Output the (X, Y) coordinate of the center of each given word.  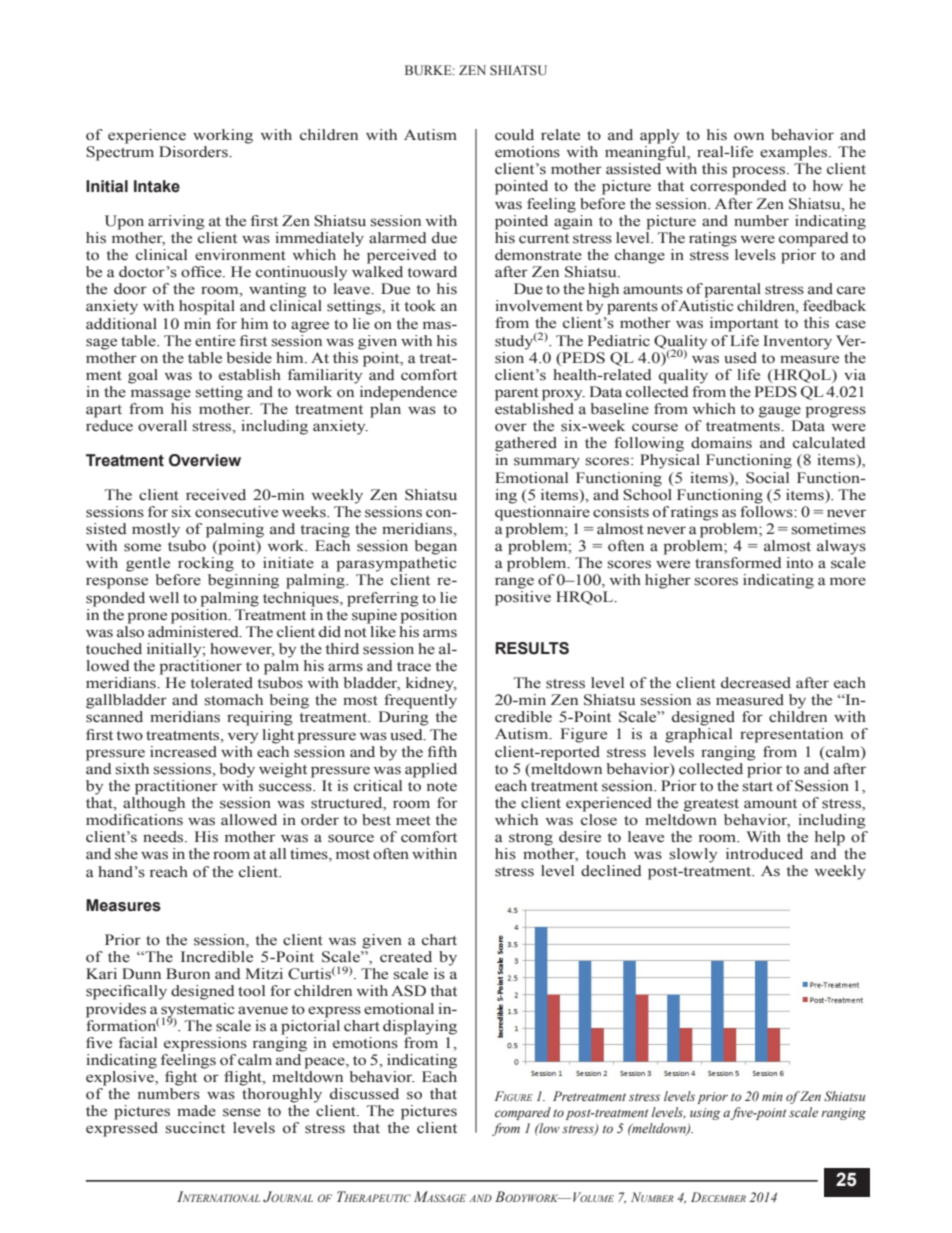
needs (164, 837)
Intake (157, 186)
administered (194, 632)
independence (408, 393)
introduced (764, 854)
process (760, 172)
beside (249, 358)
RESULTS (532, 648)
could (514, 135)
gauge (780, 412)
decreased (756, 683)
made (196, 1111)
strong (531, 839)
